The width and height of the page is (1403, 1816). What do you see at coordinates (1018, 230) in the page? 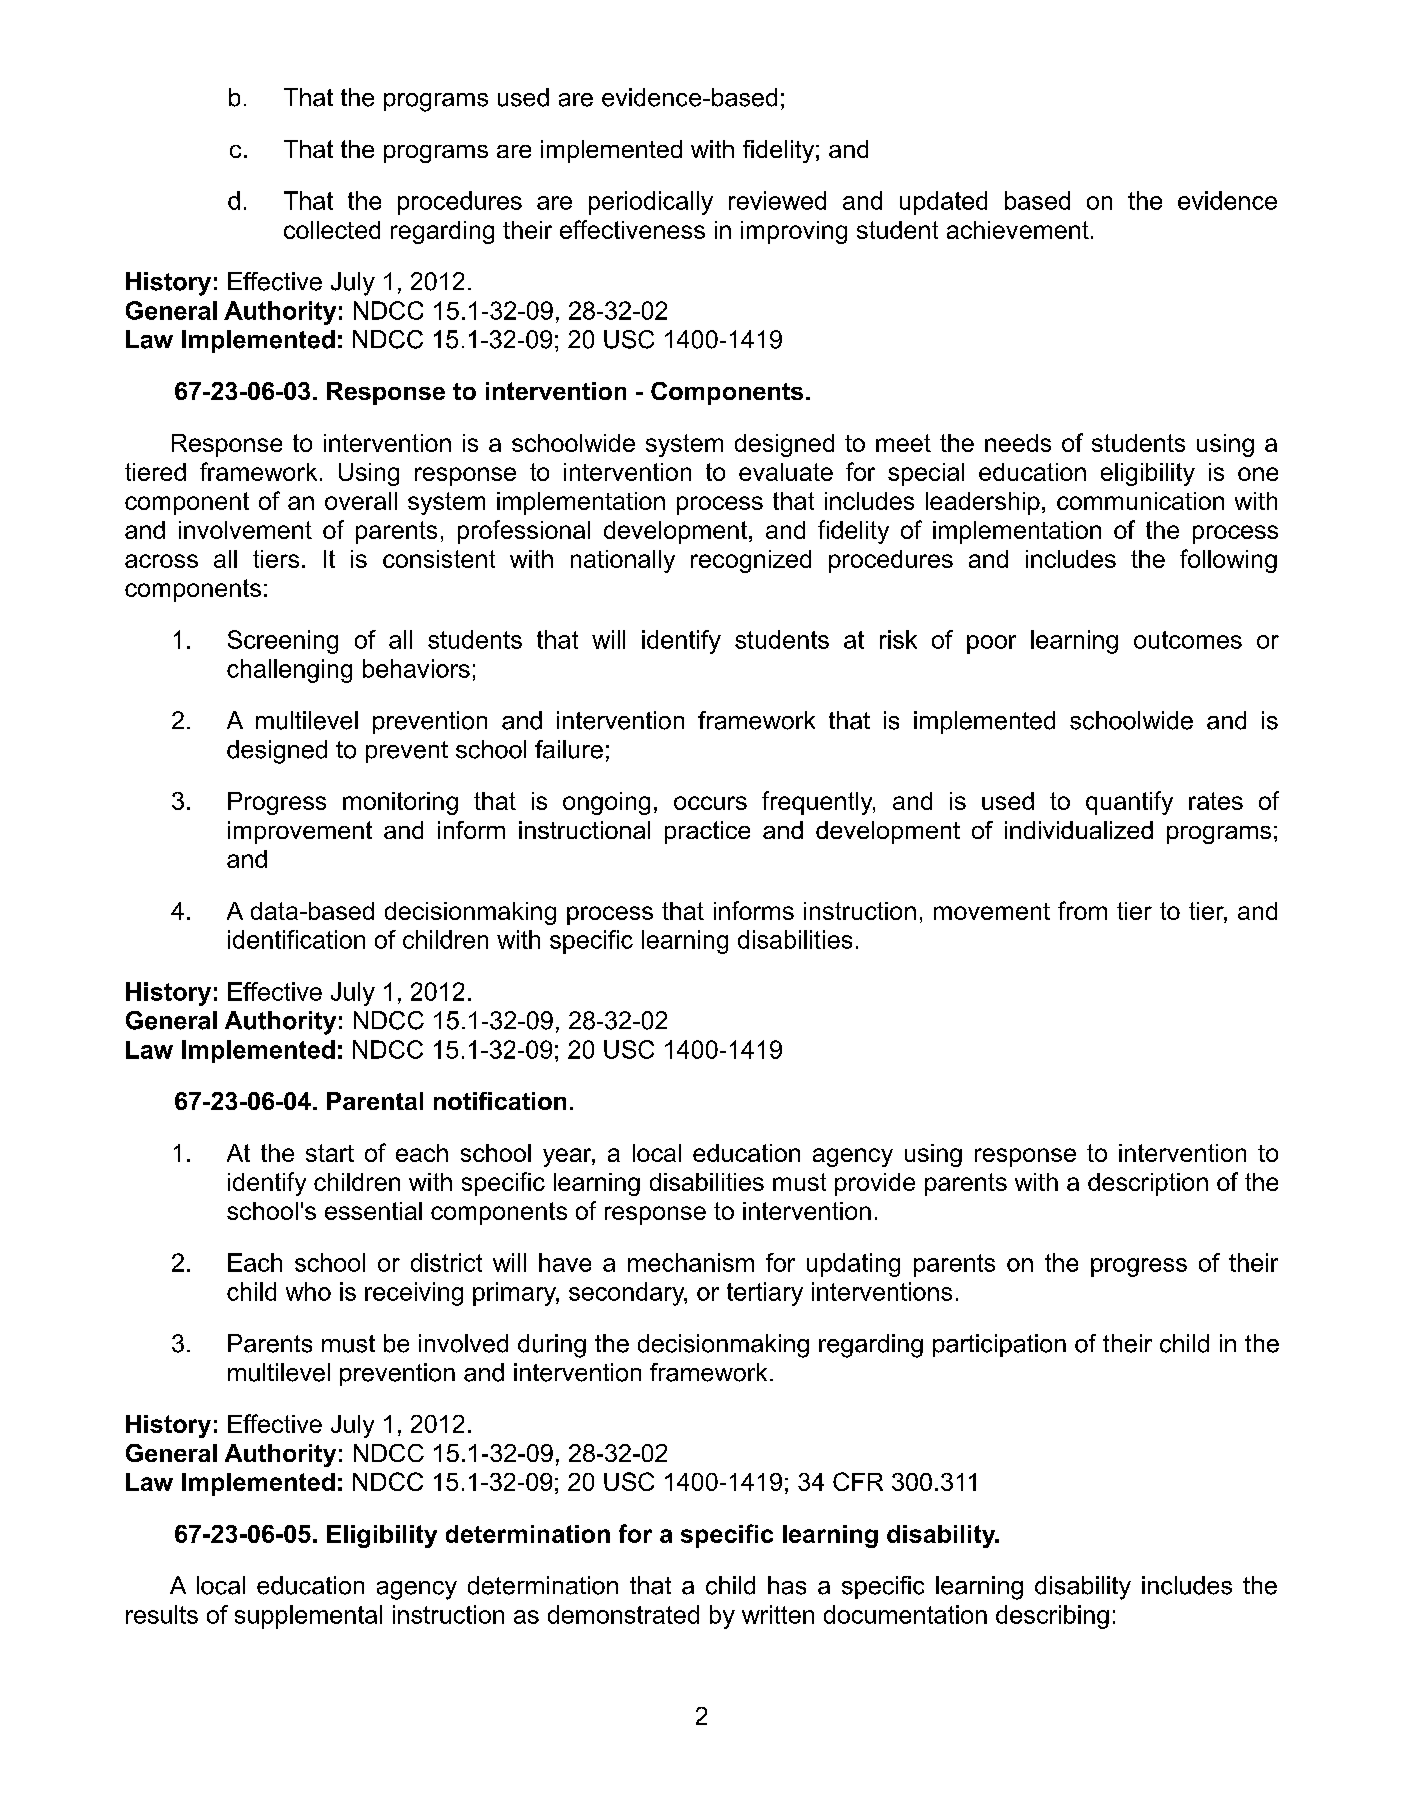
I see `achievement` at bounding box center [1018, 230].
